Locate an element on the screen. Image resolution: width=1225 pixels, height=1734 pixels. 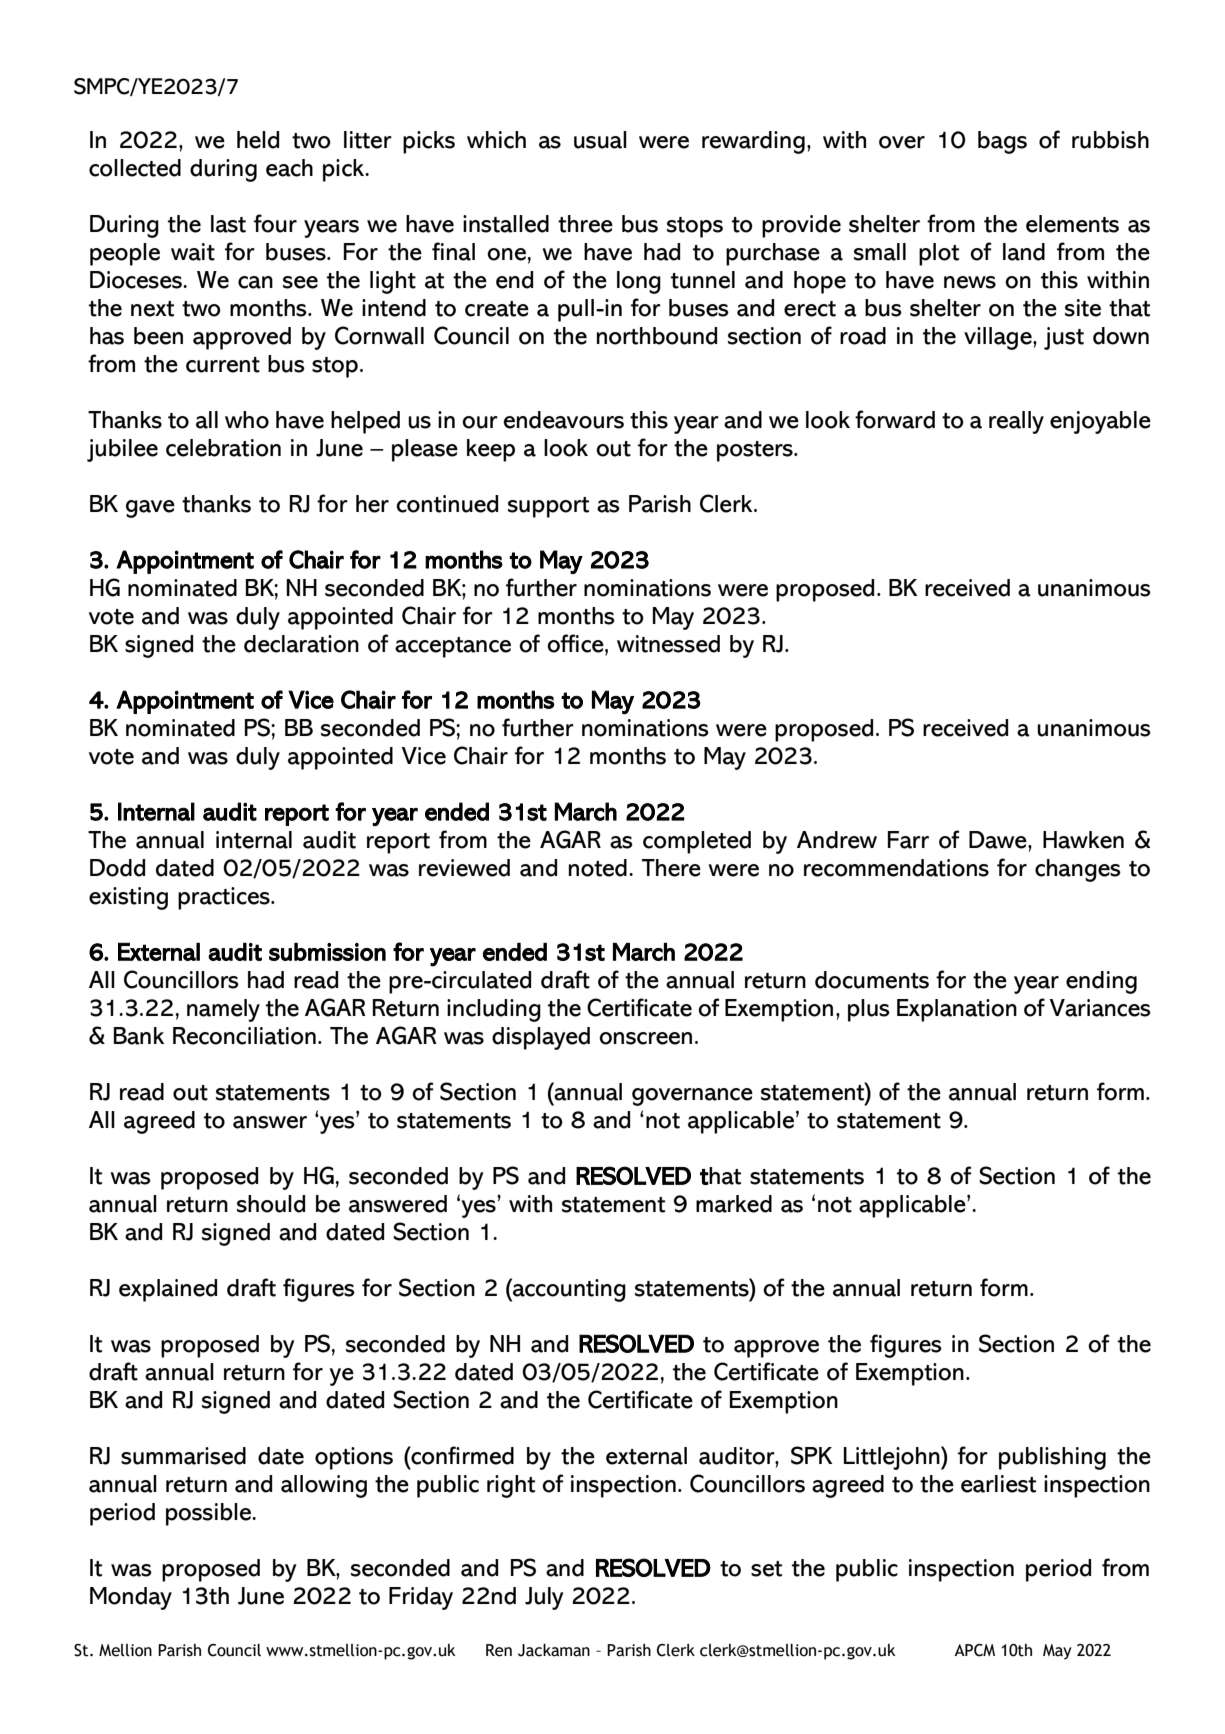
really is located at coordinates (1016, 422).
